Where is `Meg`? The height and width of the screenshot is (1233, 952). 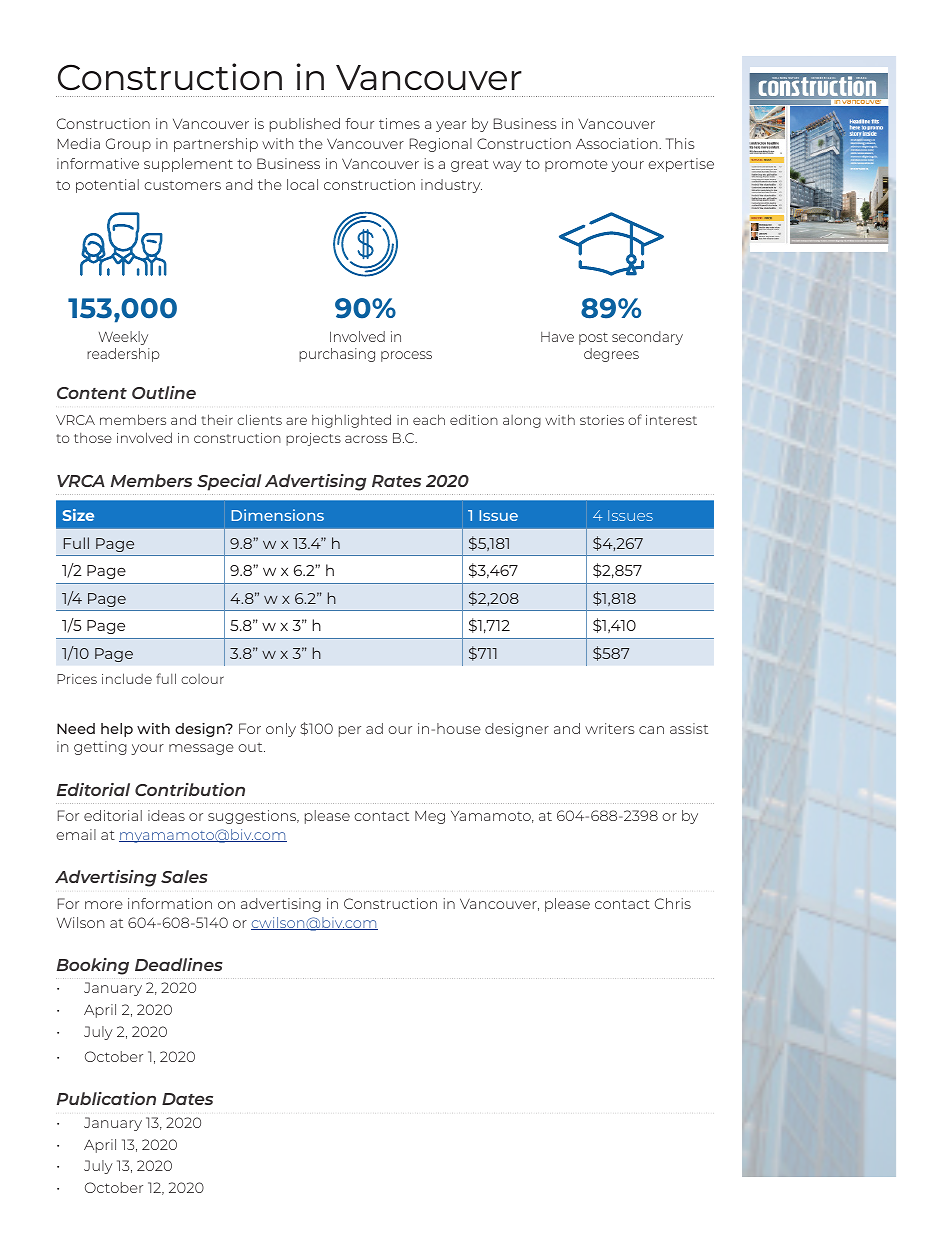
Meg is located at coordinates (430, 817).
